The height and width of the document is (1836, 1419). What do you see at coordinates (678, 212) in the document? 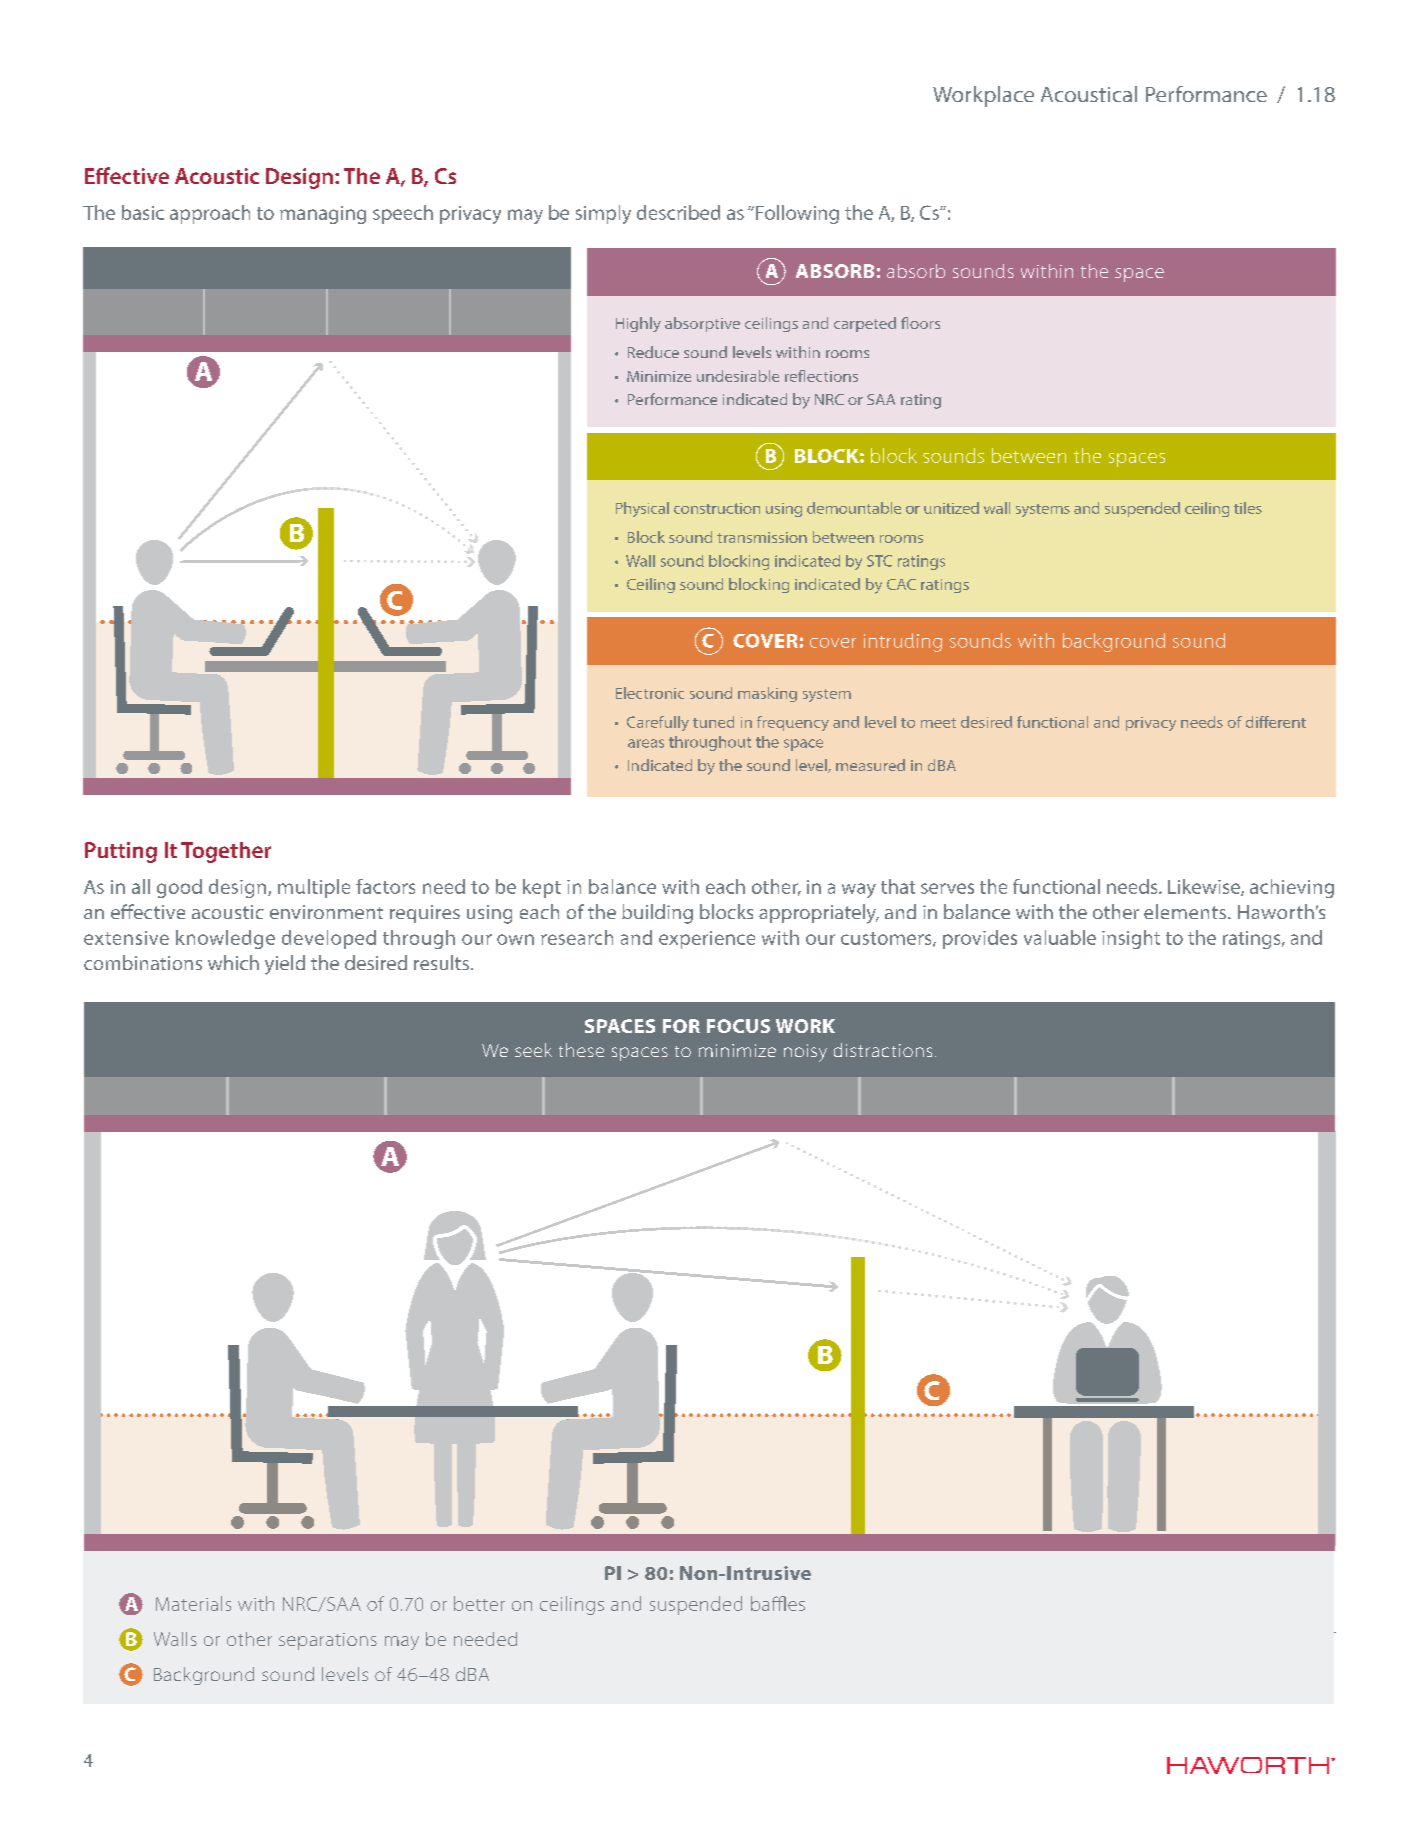
I see `described` at bounding box center [678, 212].
